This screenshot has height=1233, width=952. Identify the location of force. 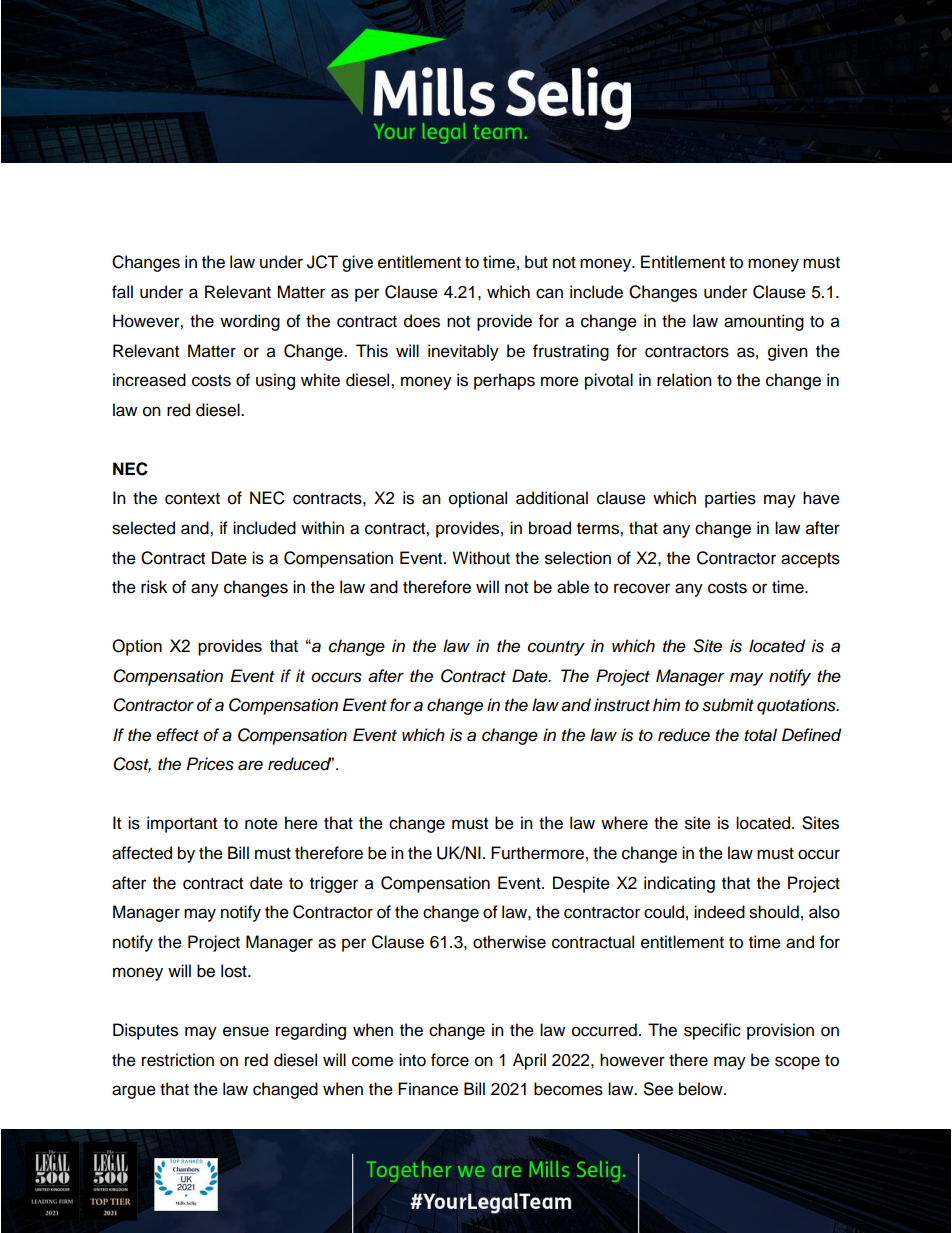
(450, 1060).
